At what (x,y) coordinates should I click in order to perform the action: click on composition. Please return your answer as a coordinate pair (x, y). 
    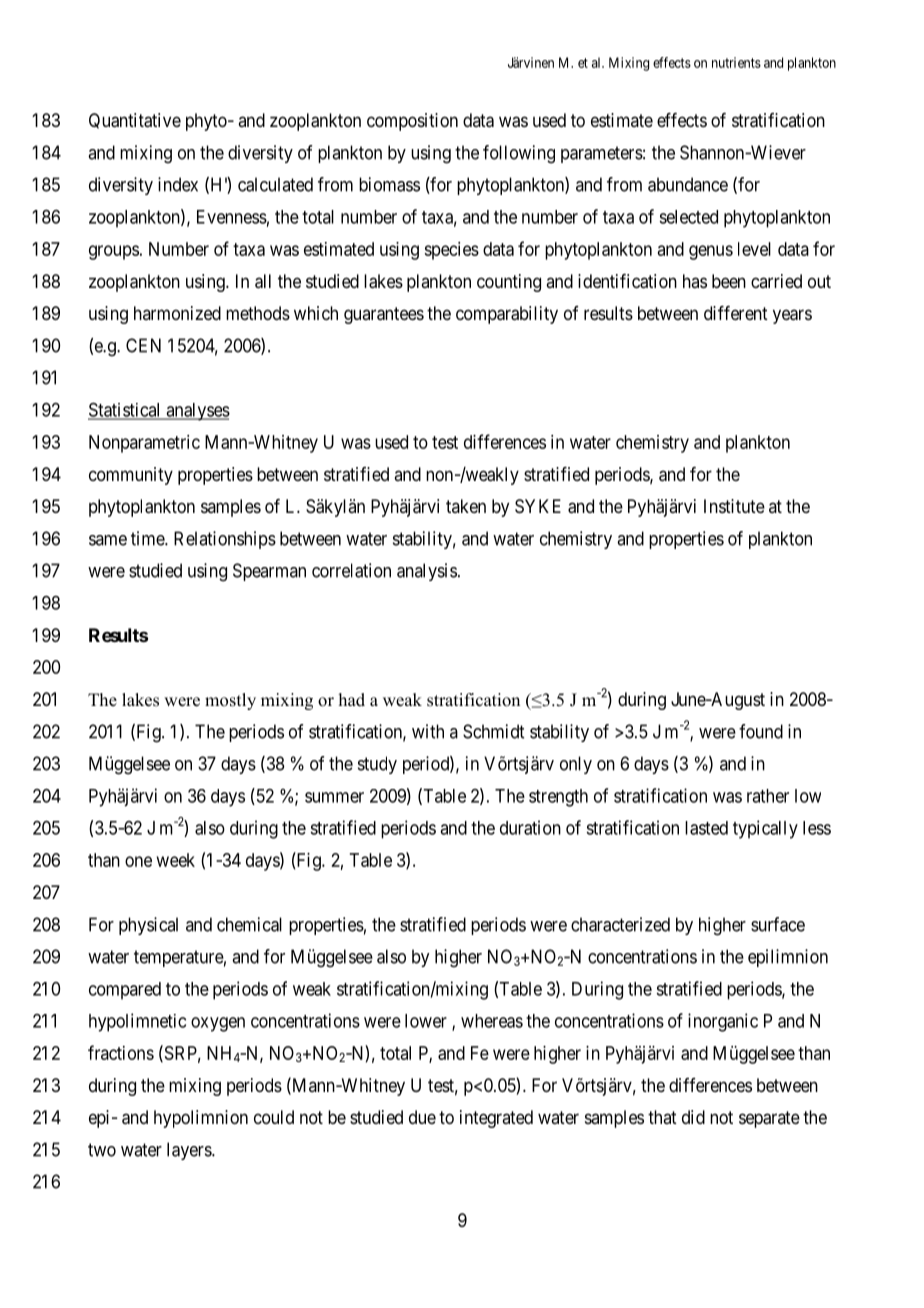
    Looking at the image, I should click on (412, 122).
